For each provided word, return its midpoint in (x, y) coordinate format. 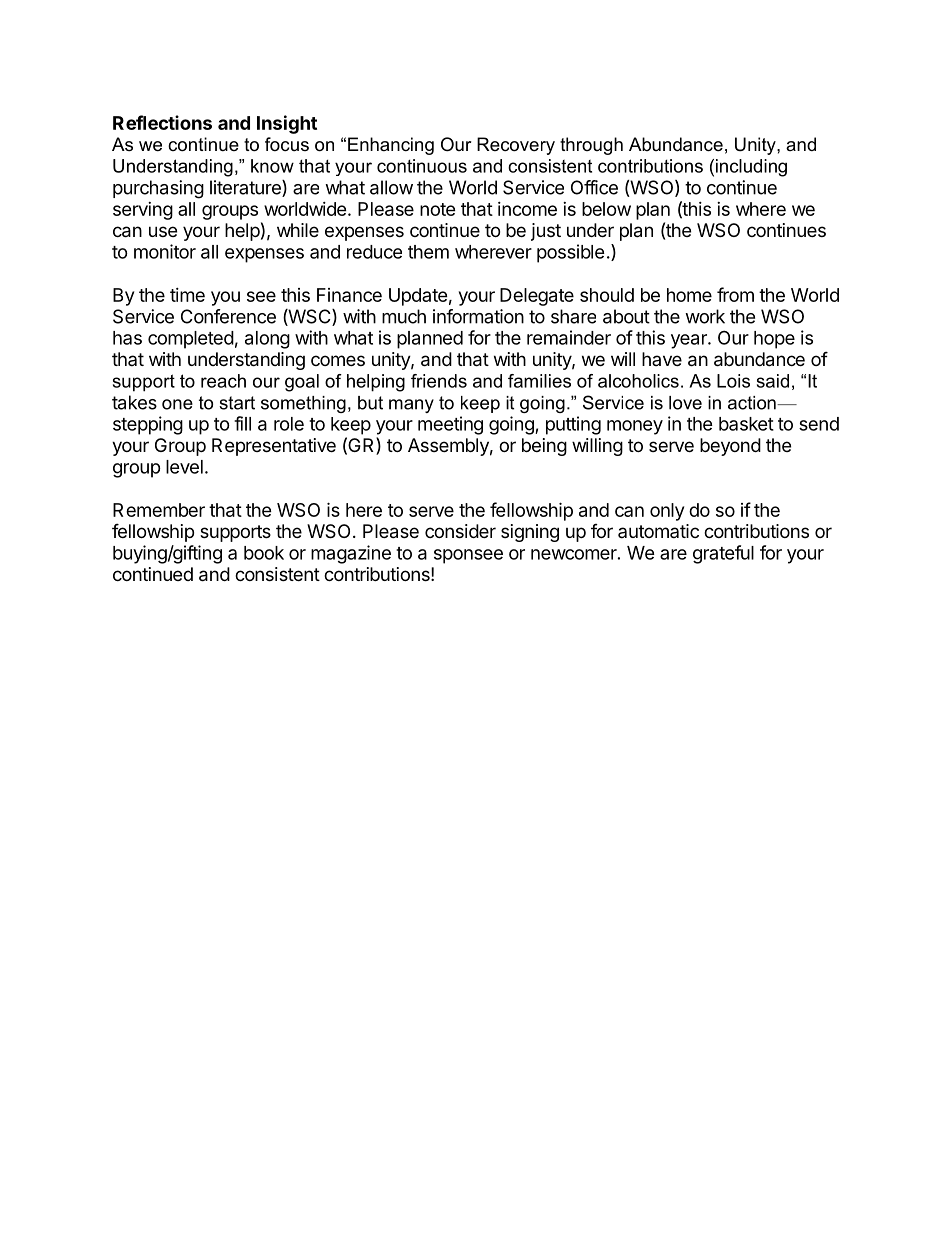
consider (460, 531)
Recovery (516, 146)
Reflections (162, 122)
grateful (723, 554)
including (751, 168)
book (264, 553)
